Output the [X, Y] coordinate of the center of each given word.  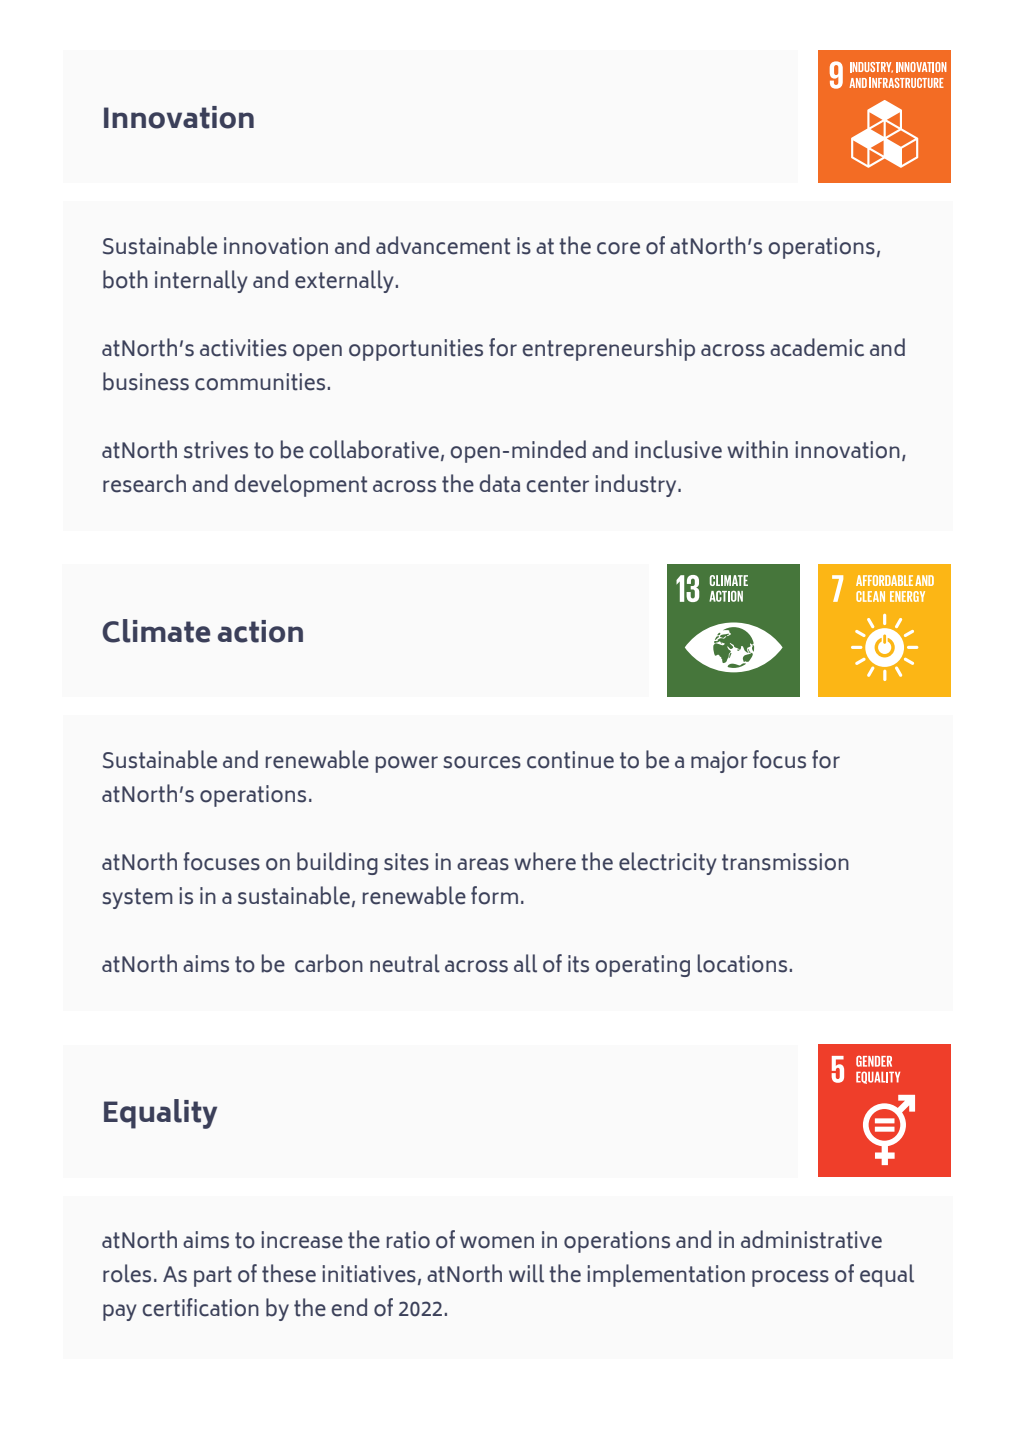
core [618, 248]
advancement [443, 245]
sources [482, 762]
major [719, 762]
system [137, 898]
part [213, 1276]
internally [201, 281]
